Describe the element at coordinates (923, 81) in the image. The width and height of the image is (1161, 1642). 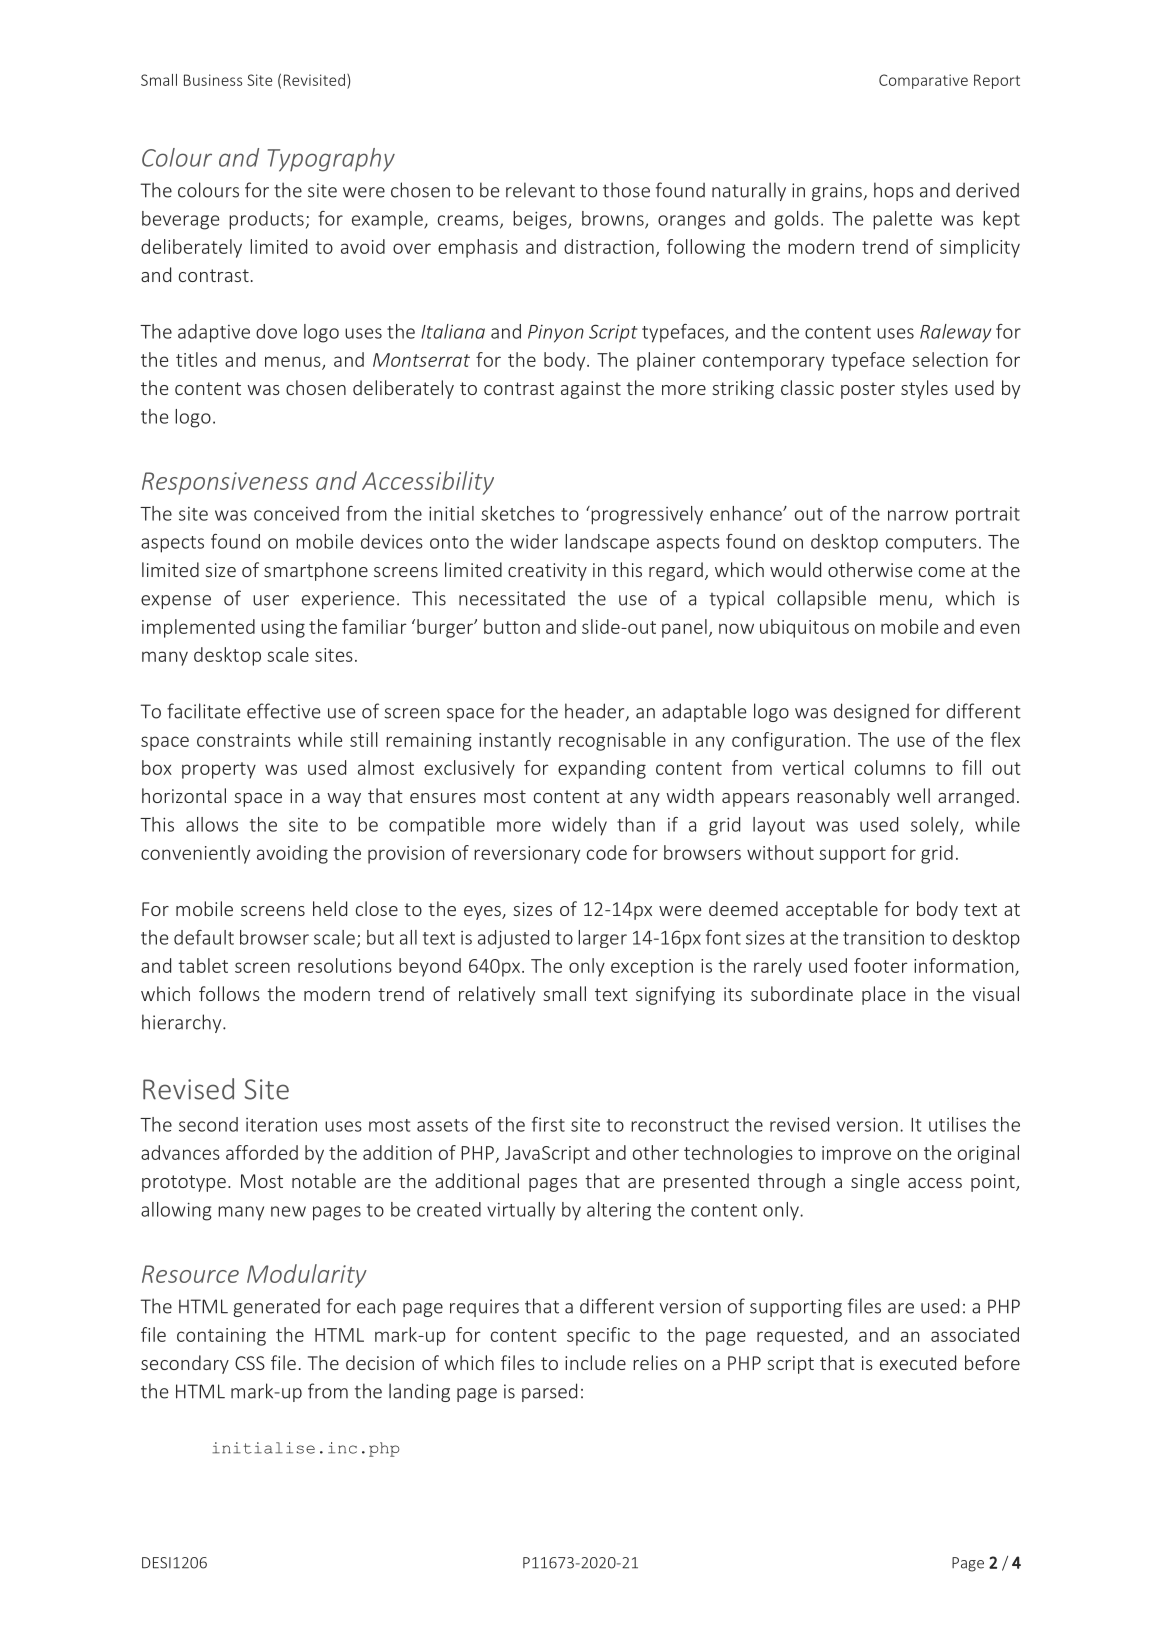
I see `Comparative` at that location.
